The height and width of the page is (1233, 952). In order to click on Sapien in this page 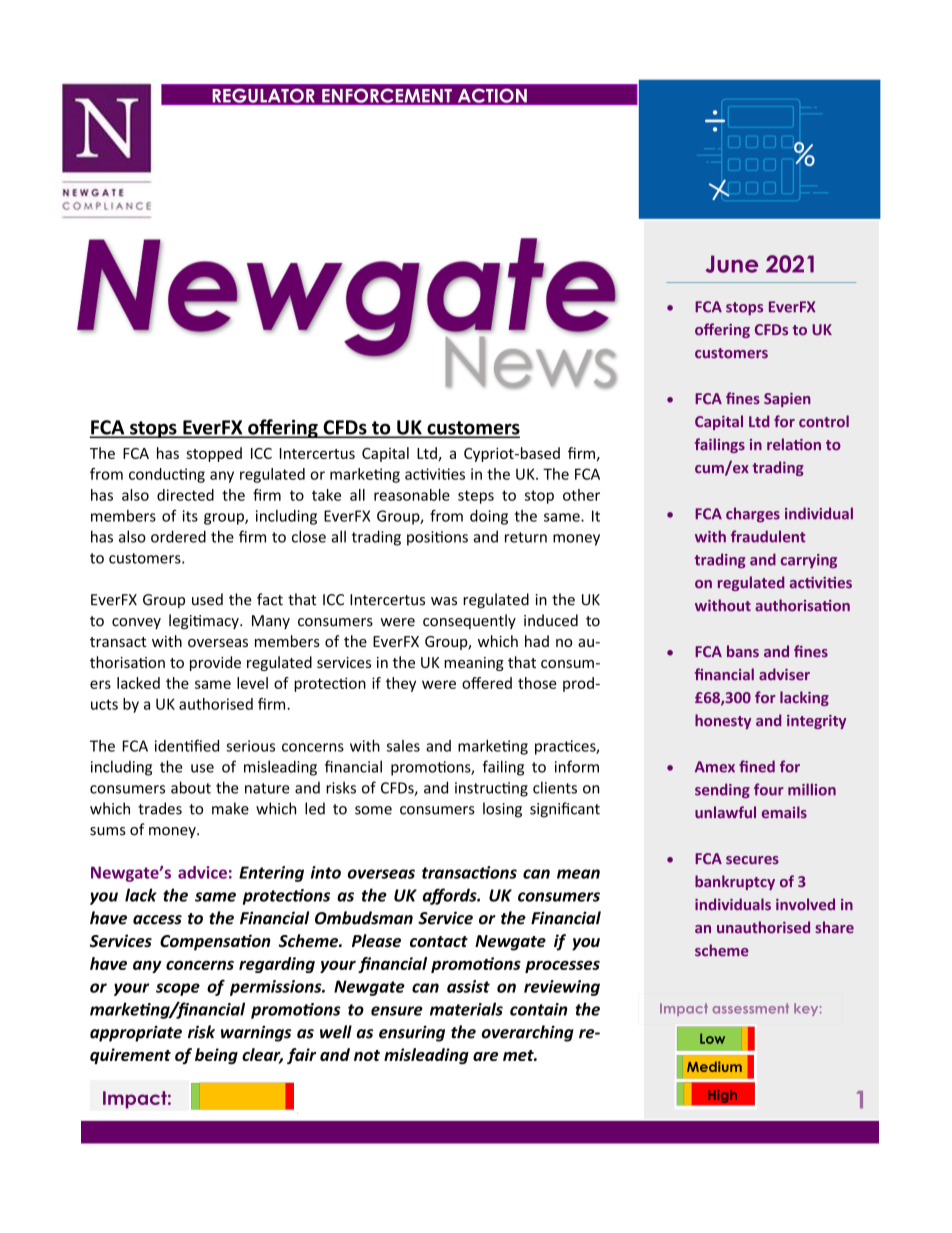, I will do `click(787, 400)`.
